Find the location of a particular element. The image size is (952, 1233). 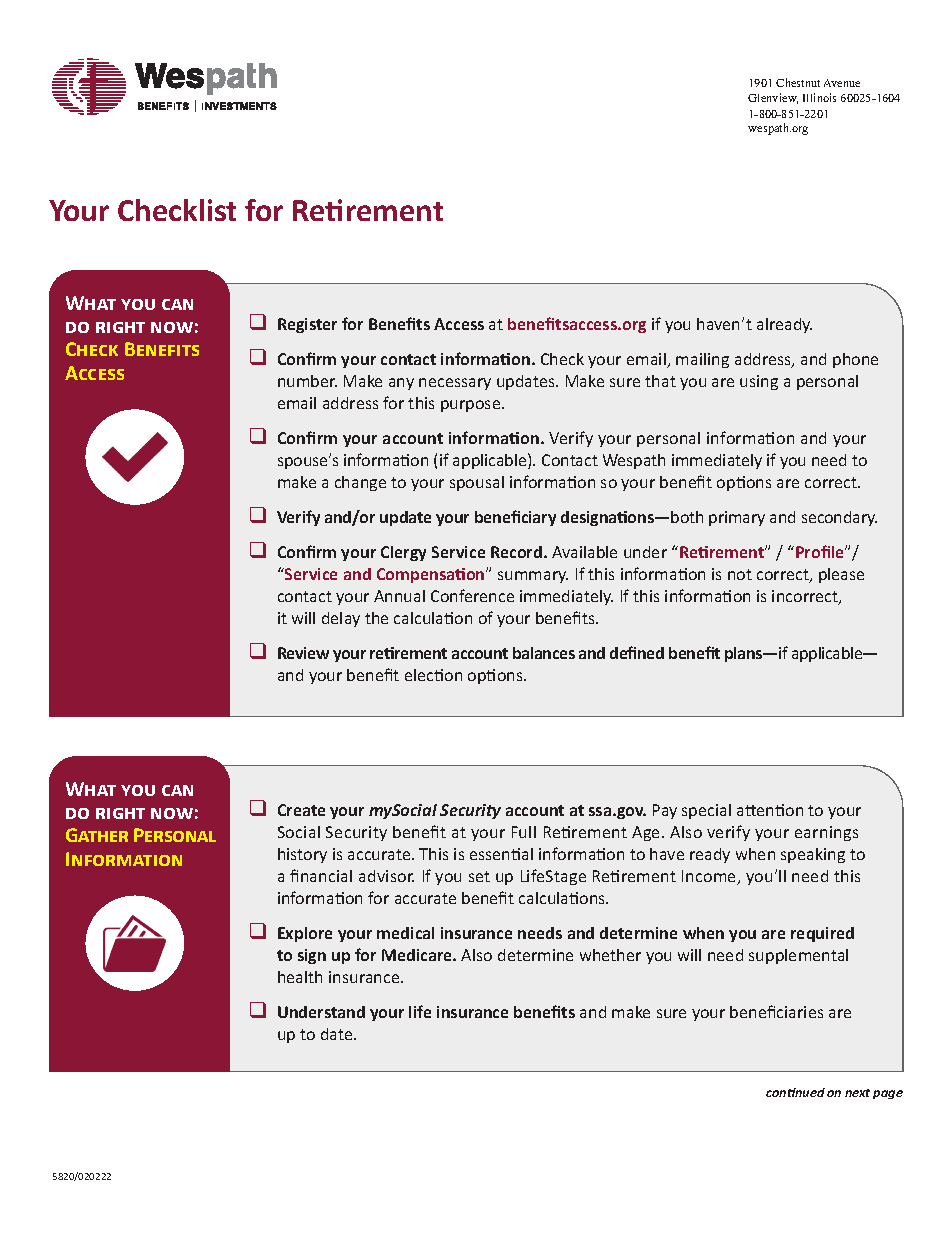

Register is located at coordinates (307, 325).
